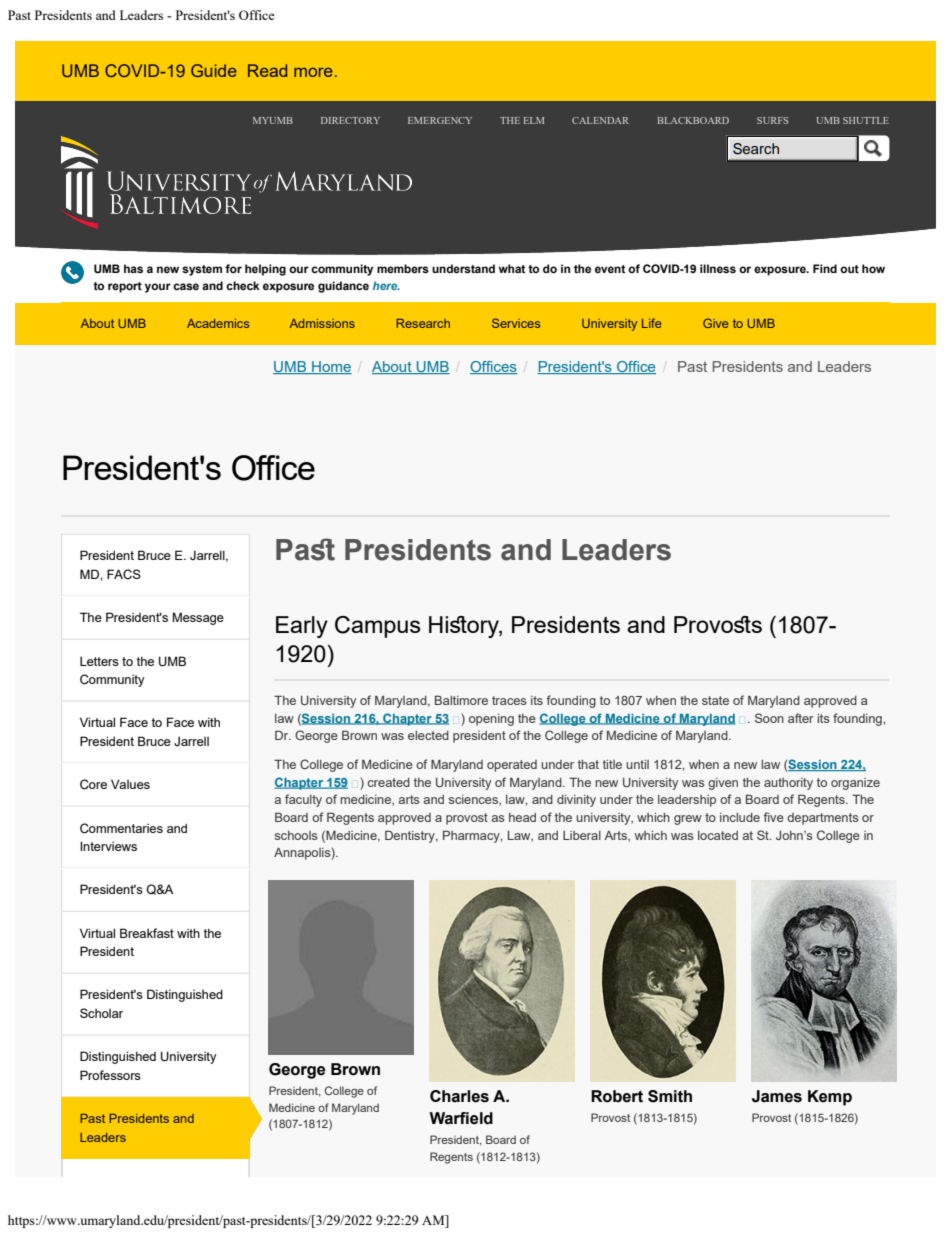 This image has height=1233, width=952. Describe the element at coordinates (350, 120) in the image. I see `DIRECTORY` at that location.
